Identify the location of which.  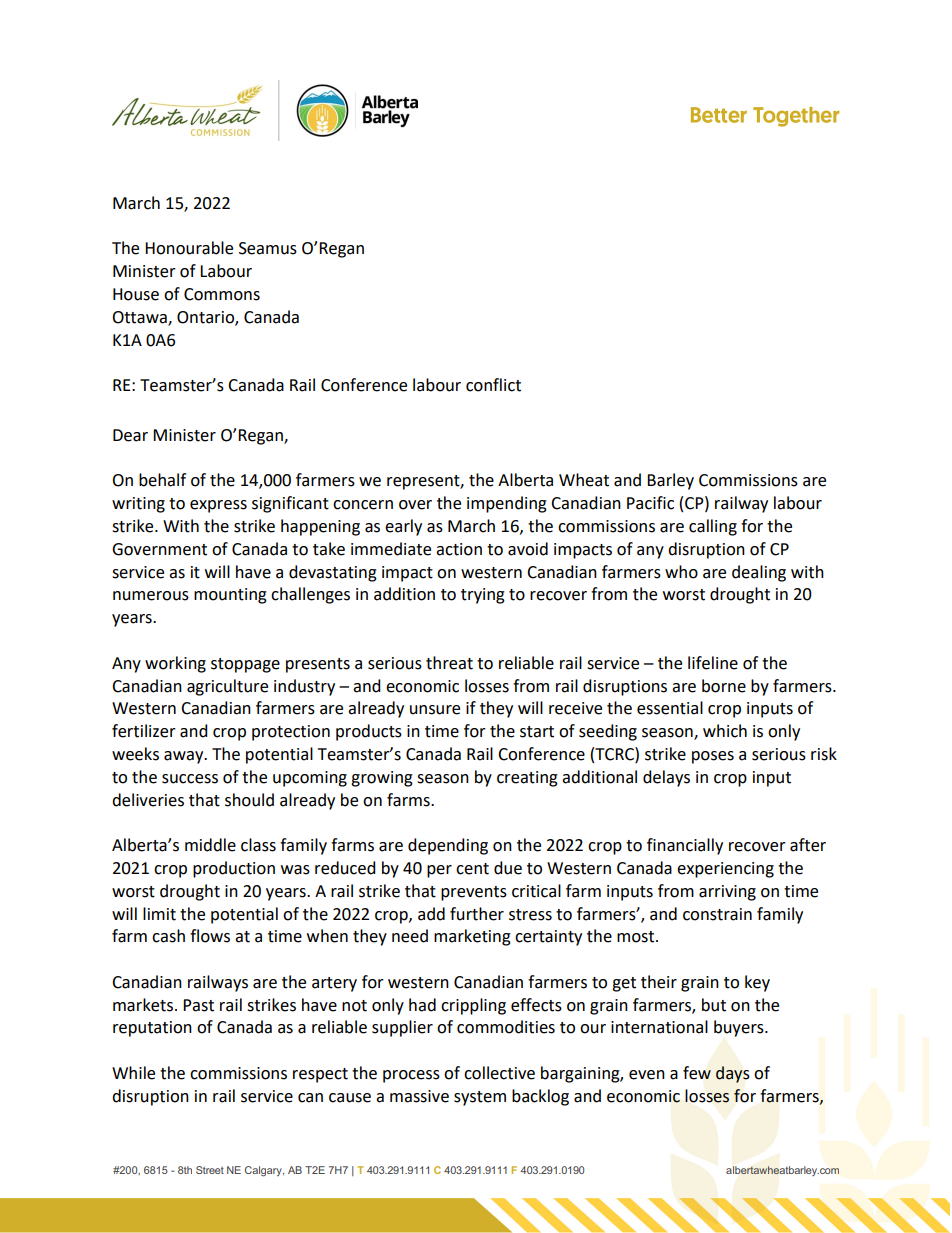
(725, 731).
